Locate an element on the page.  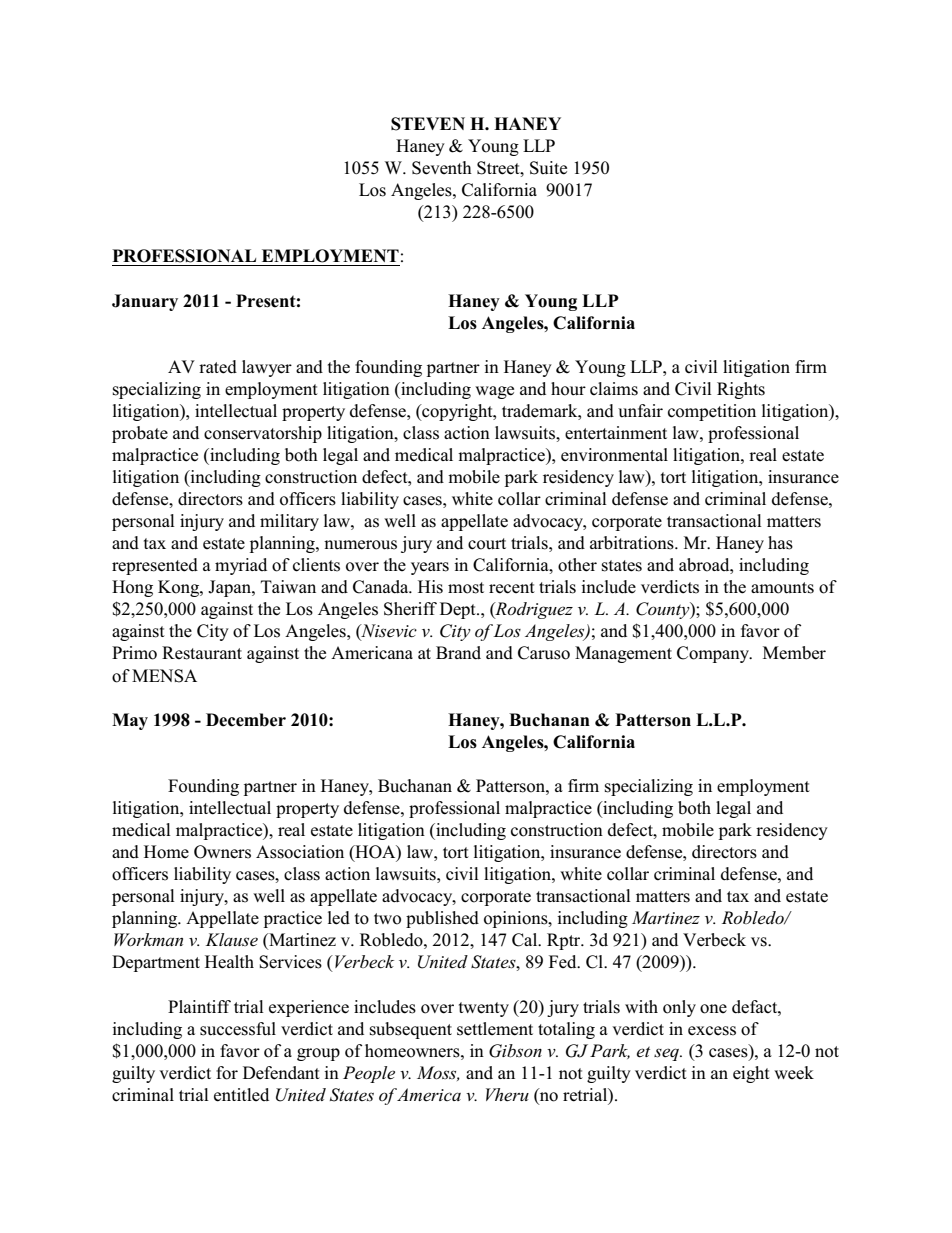
Company is located at coordinates (714, 654).
